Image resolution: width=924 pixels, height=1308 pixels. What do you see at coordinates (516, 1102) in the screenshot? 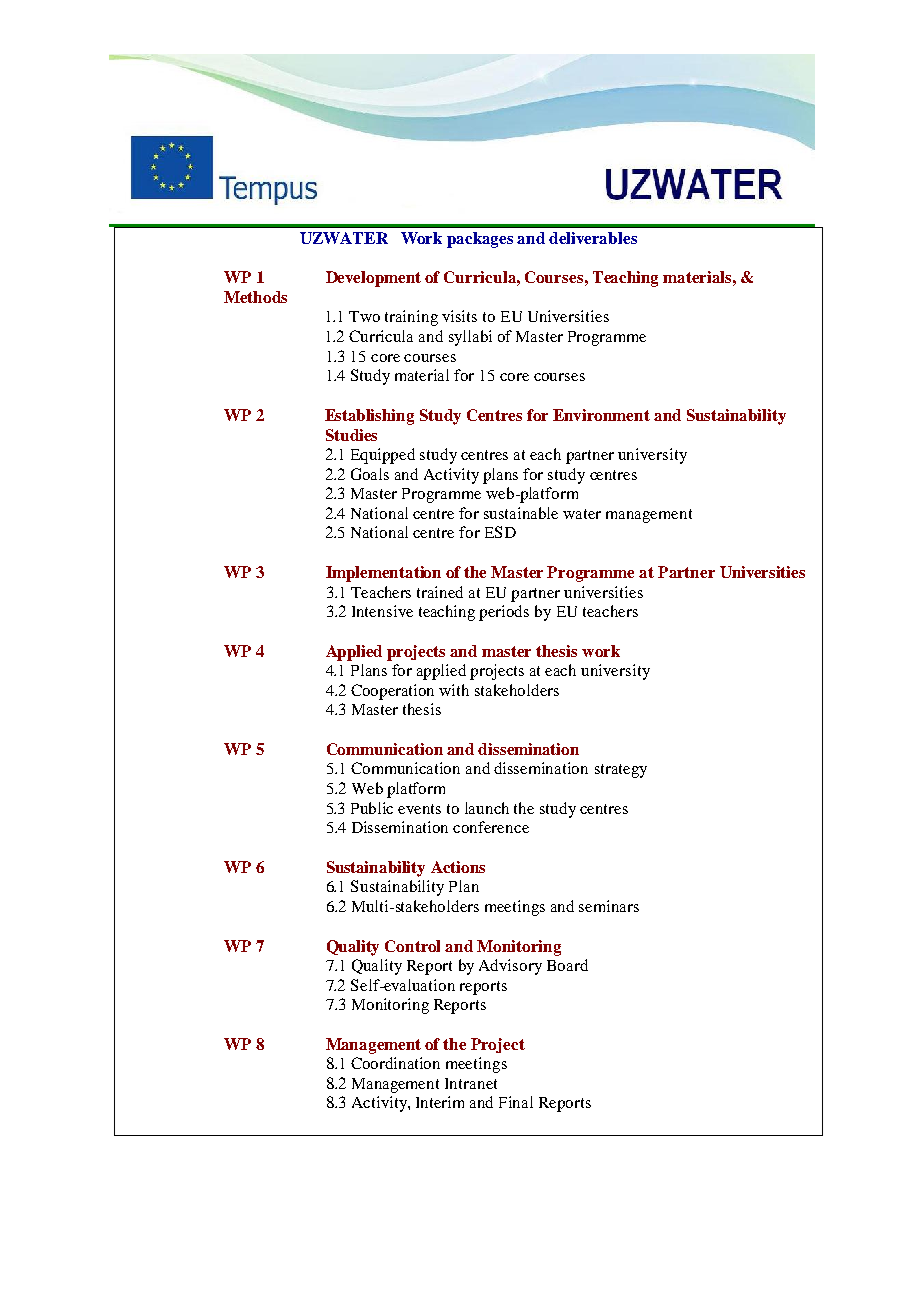
I see `Final` at bounding box center [516, 1102].
